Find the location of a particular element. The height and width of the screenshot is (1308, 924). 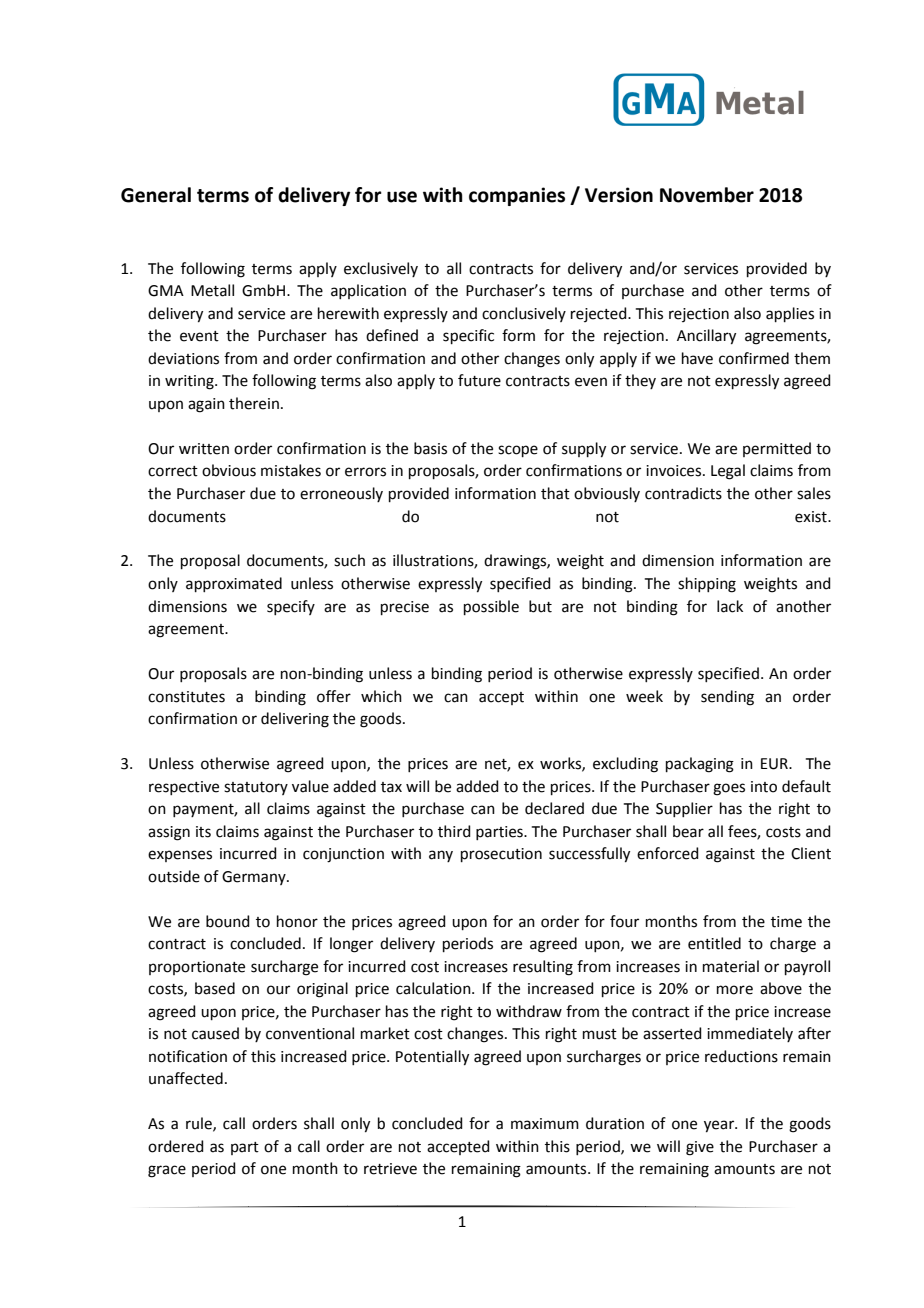

maximum is located at coordinates (545, 1124).
